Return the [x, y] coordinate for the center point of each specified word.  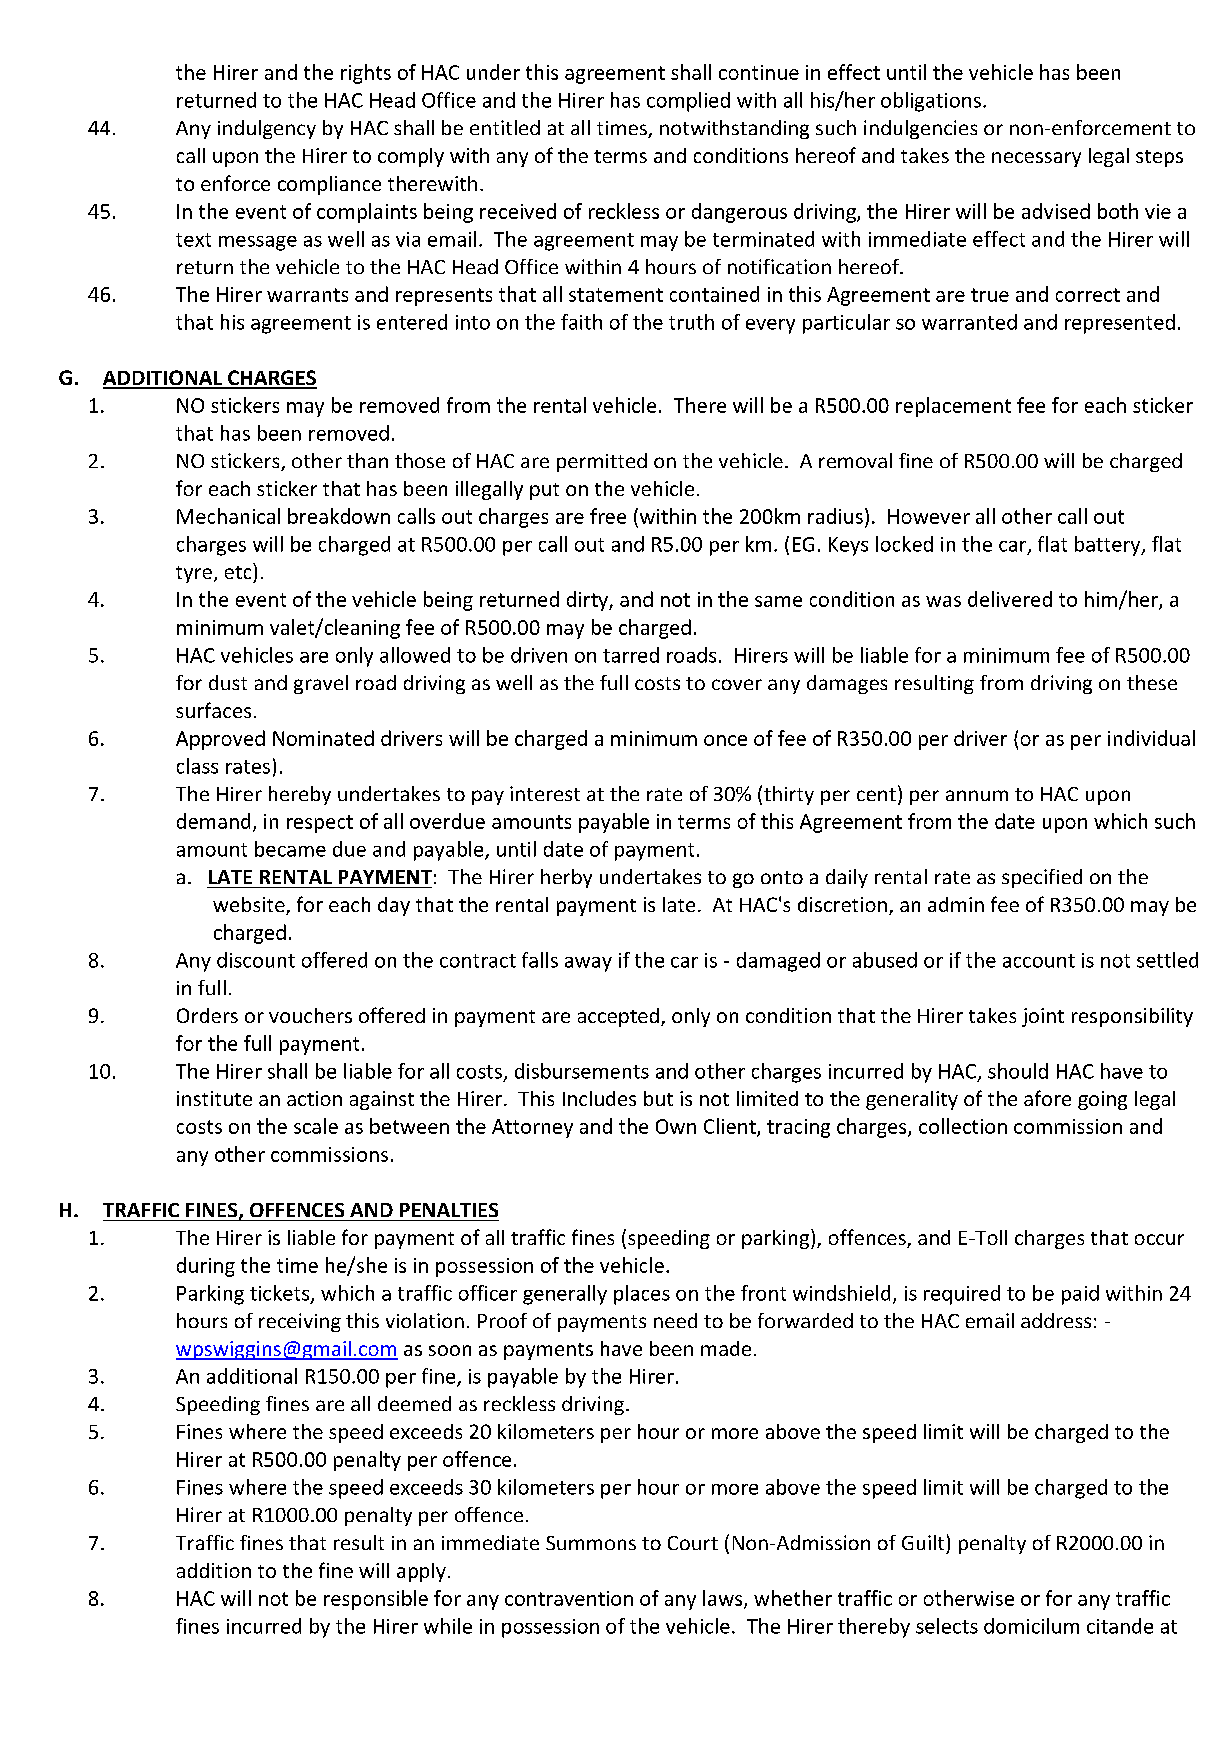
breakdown [339, 516]
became [290, 849]
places [642, 1295]
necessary [1036, 159]
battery [1109, 546]
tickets [281, 1294]
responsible [376, 1600]
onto [782, 877]
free [608, 516]
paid [1080, 1295]
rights [366, 74]
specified [1042, 878]
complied [688, 102]
